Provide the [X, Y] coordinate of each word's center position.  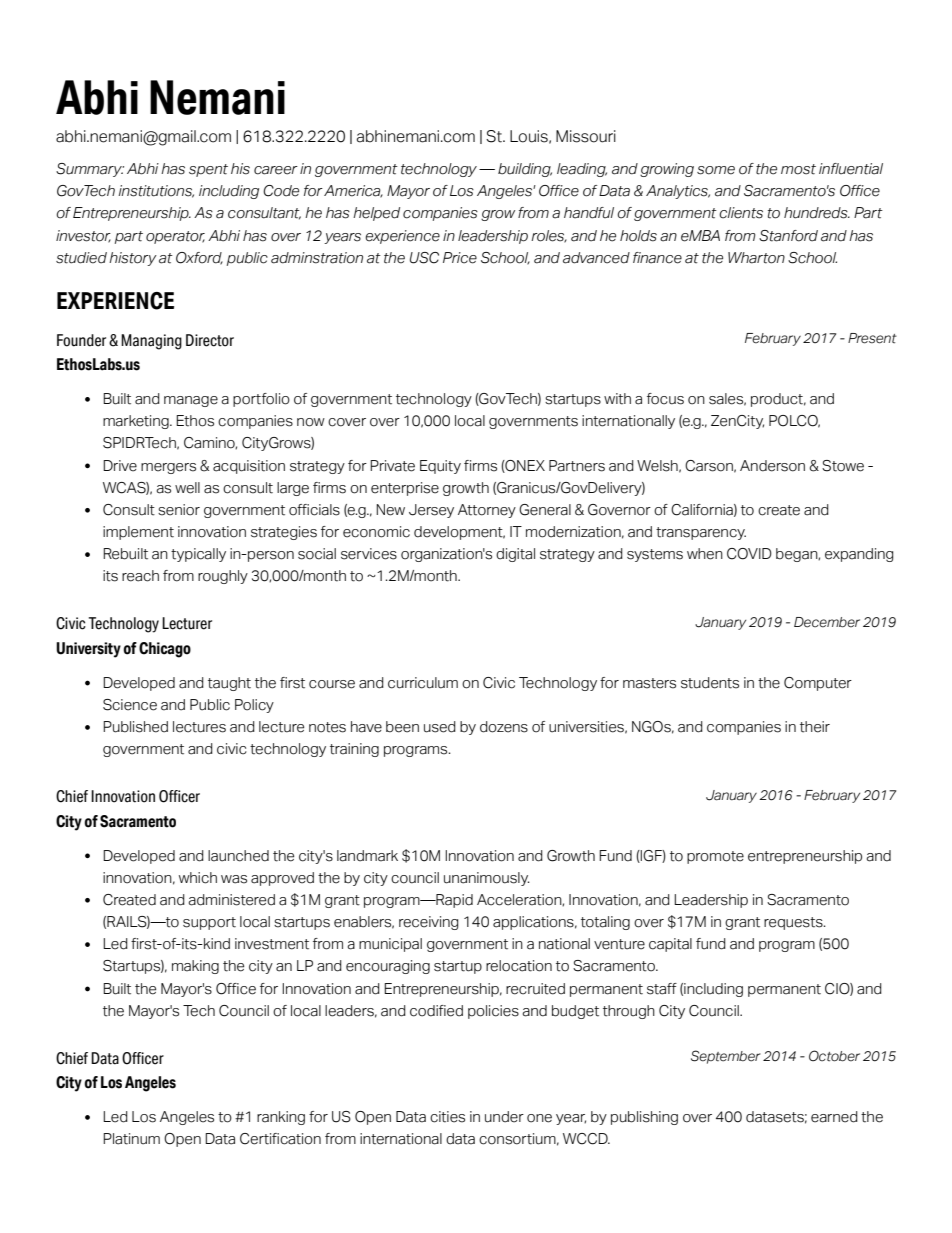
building [525, 170]
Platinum [131, 1139]
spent [208, 170]
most [798, 169]
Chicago [165, 650]
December [827, 622]
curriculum [423, 683]
